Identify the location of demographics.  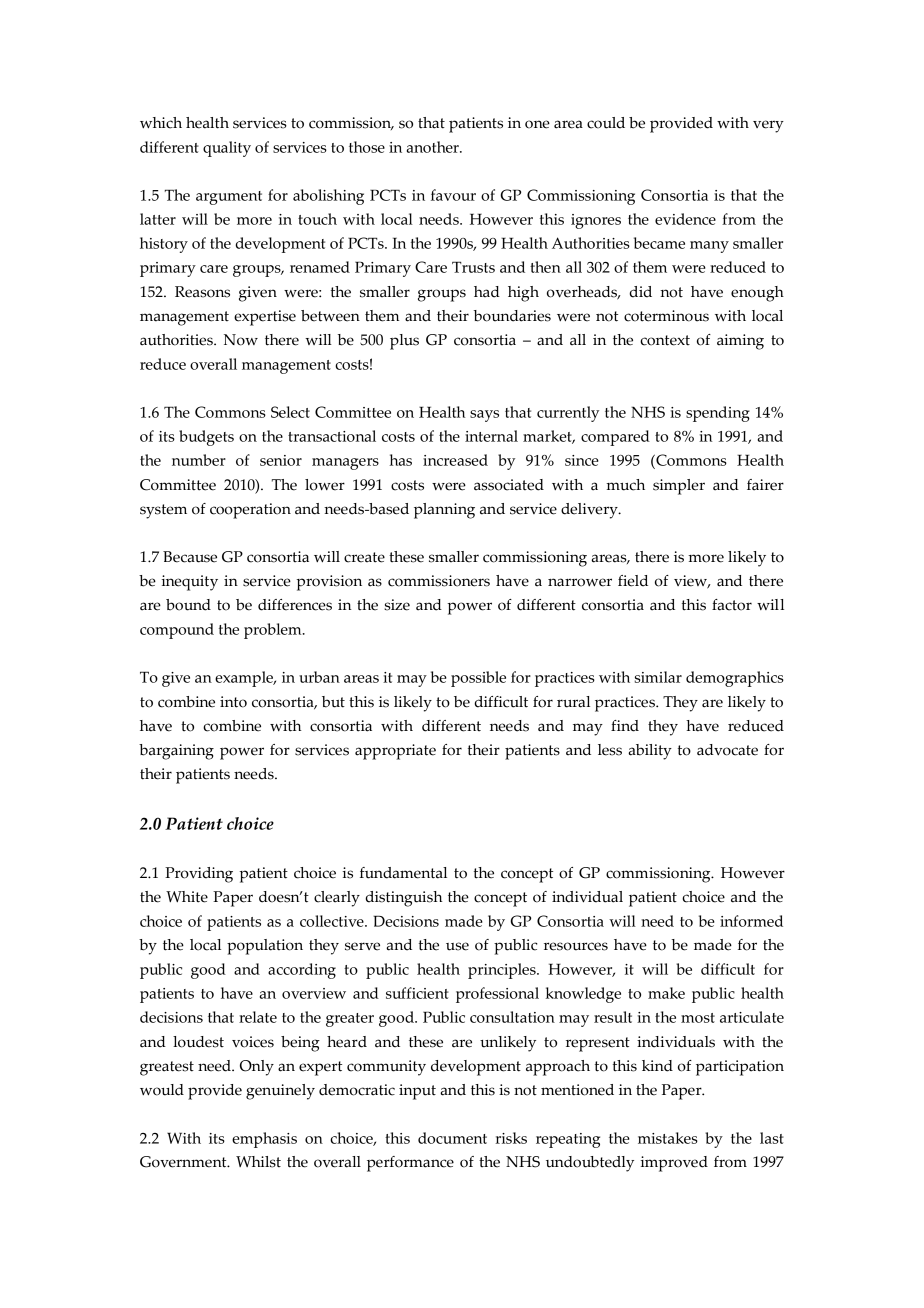
(735, 679).
